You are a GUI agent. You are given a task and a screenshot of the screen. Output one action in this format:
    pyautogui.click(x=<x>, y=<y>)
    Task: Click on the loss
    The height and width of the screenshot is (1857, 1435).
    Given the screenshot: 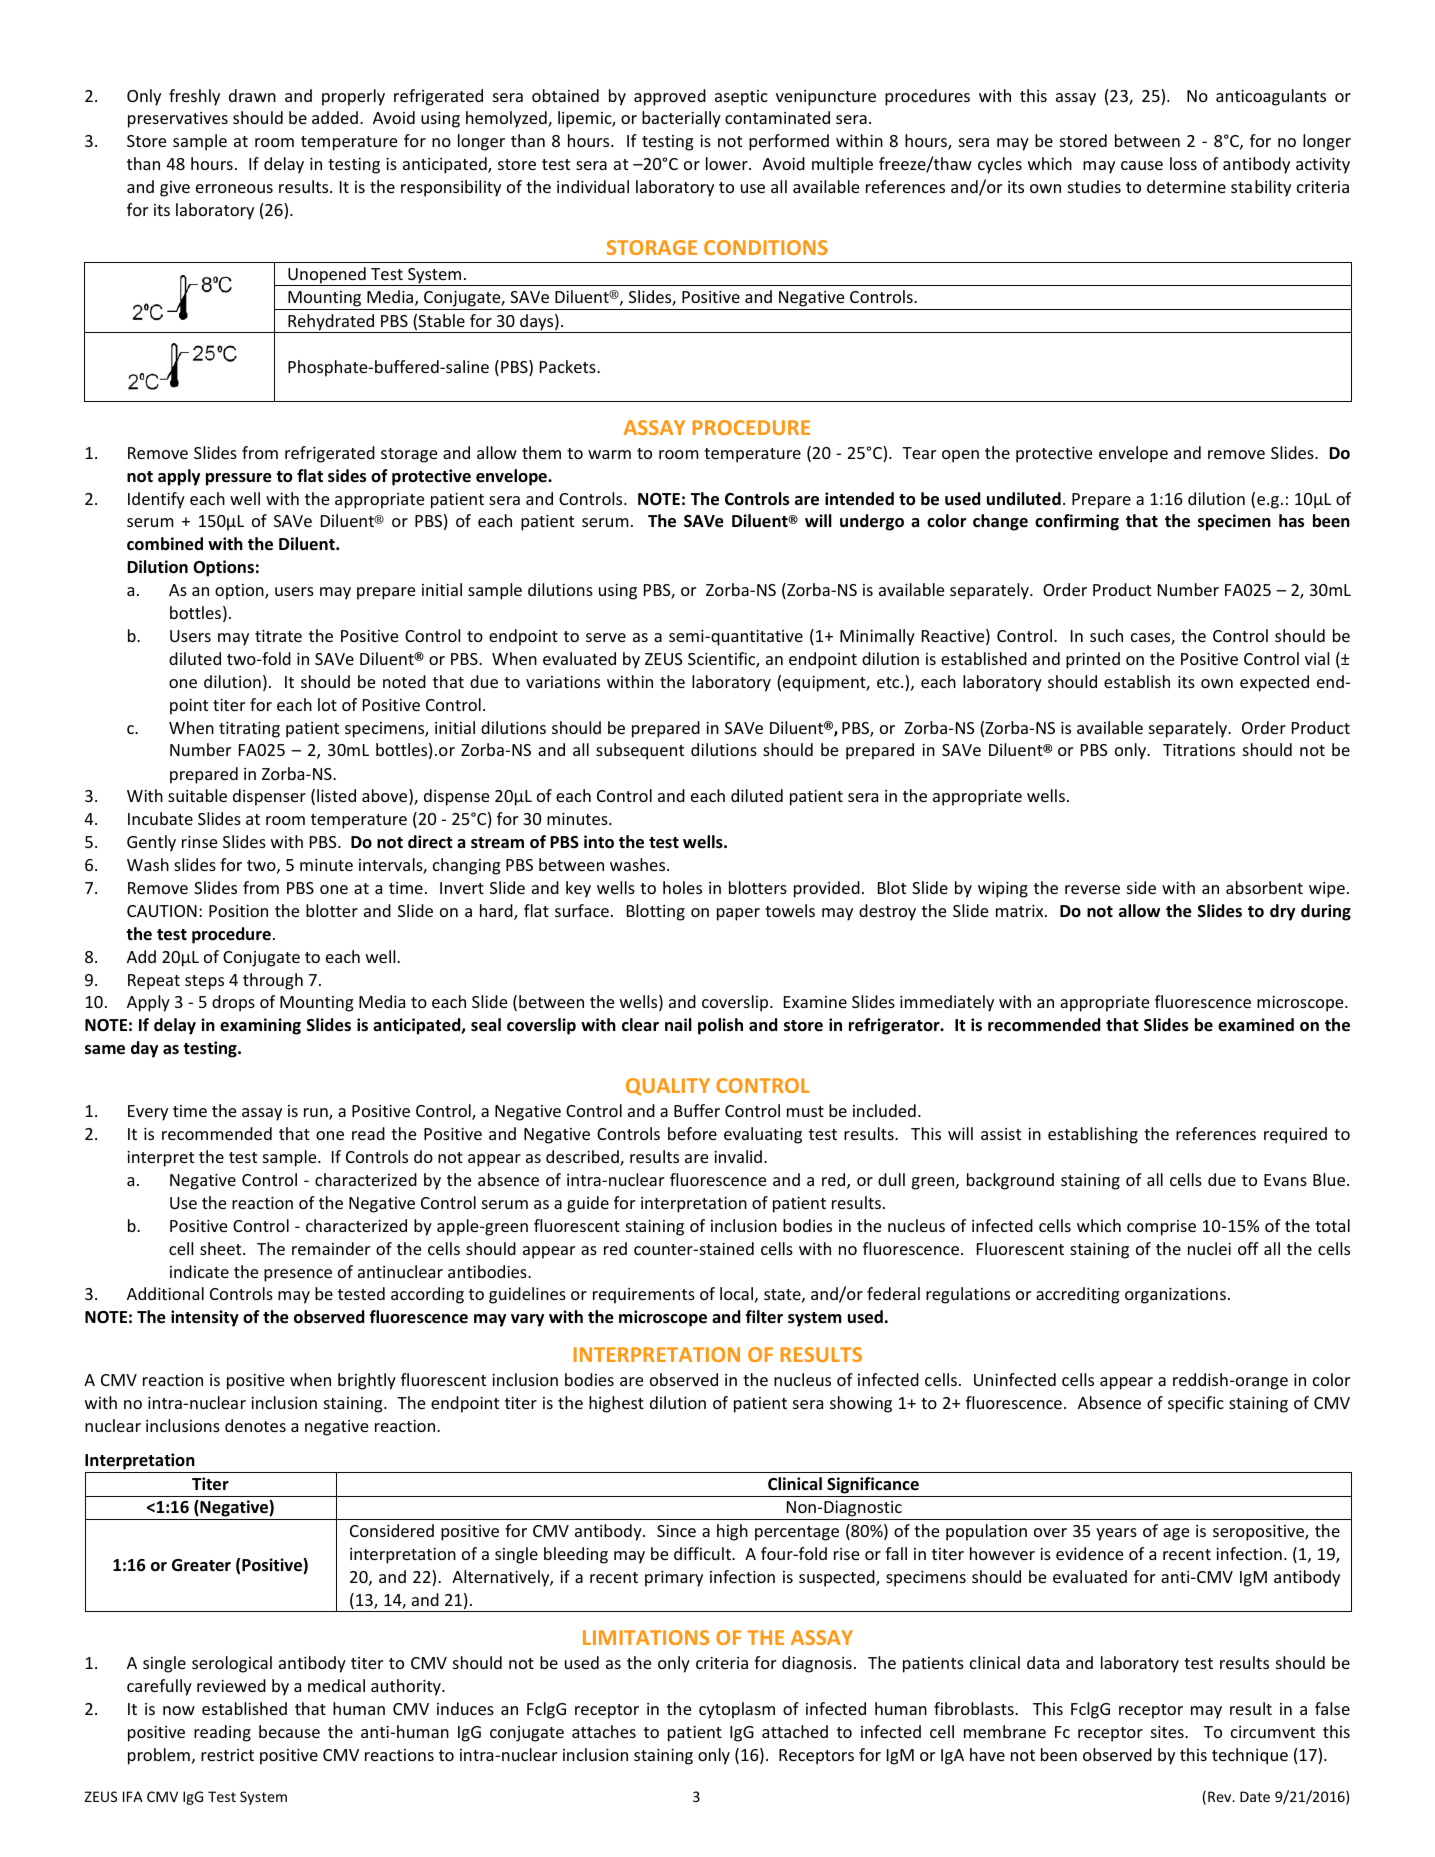 What is the action you would take?
    pyautogui.click(x=1183, y=163)
